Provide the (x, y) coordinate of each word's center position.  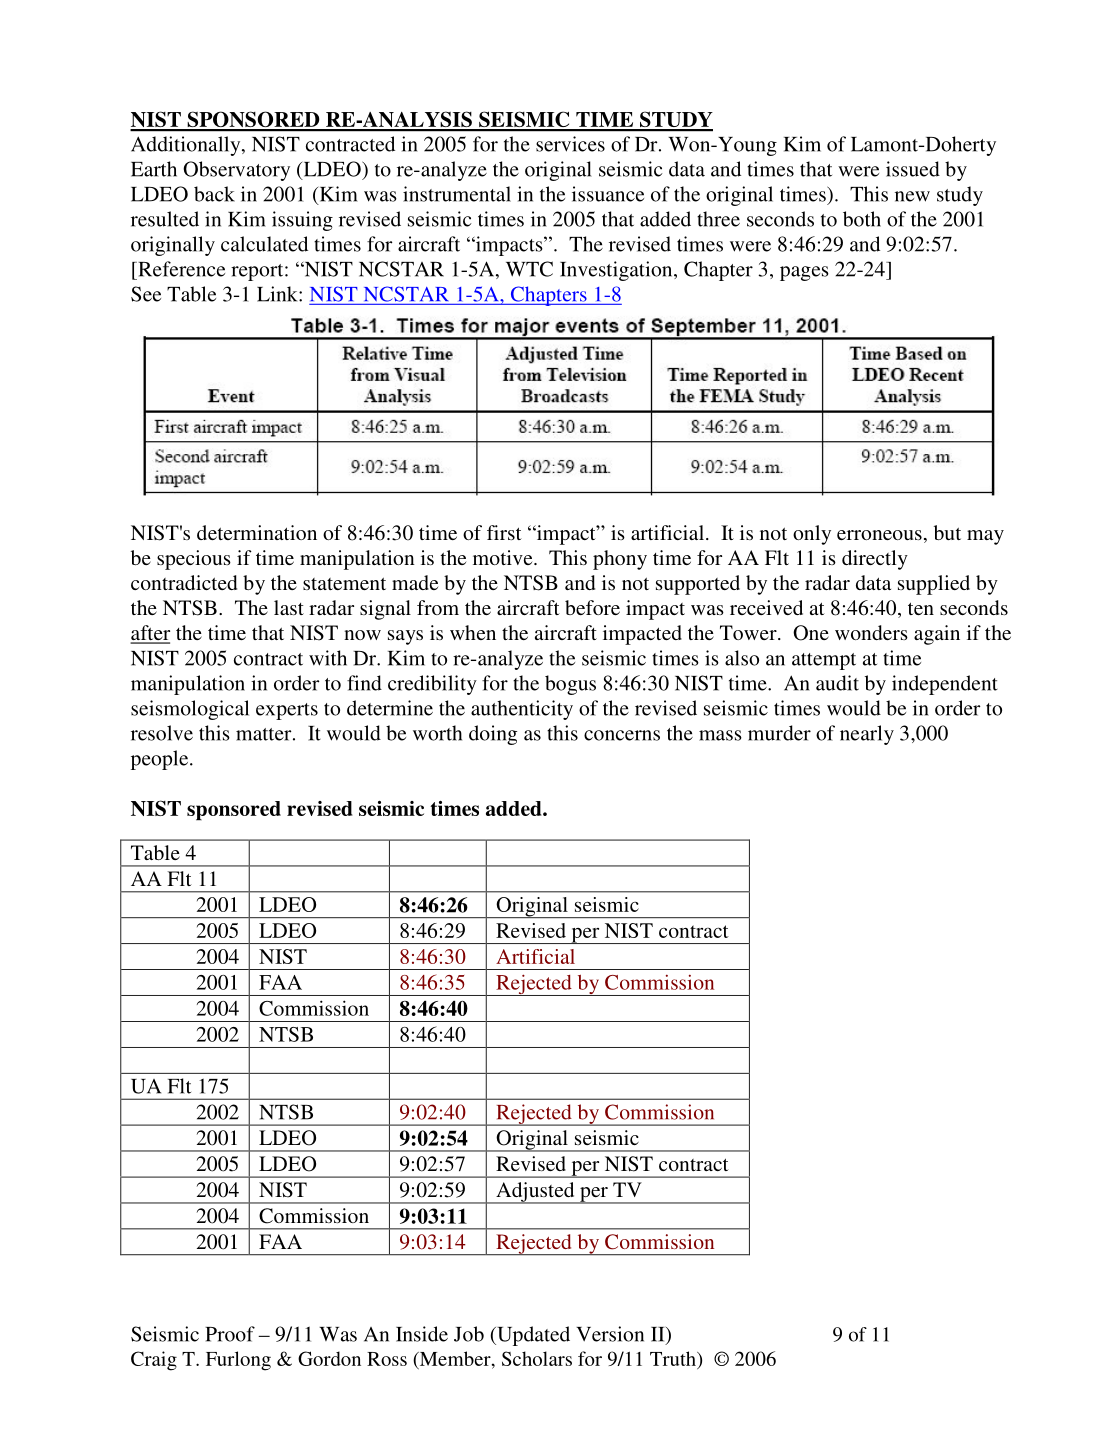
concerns (622, 735)
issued (913, 169)
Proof (230, 1334)
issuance (608, 194)
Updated (532, 1336)
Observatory (236, 171)
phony (620, 560)
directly (875, 560)
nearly (867, 735)
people (161, 760)
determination (257, 532)
